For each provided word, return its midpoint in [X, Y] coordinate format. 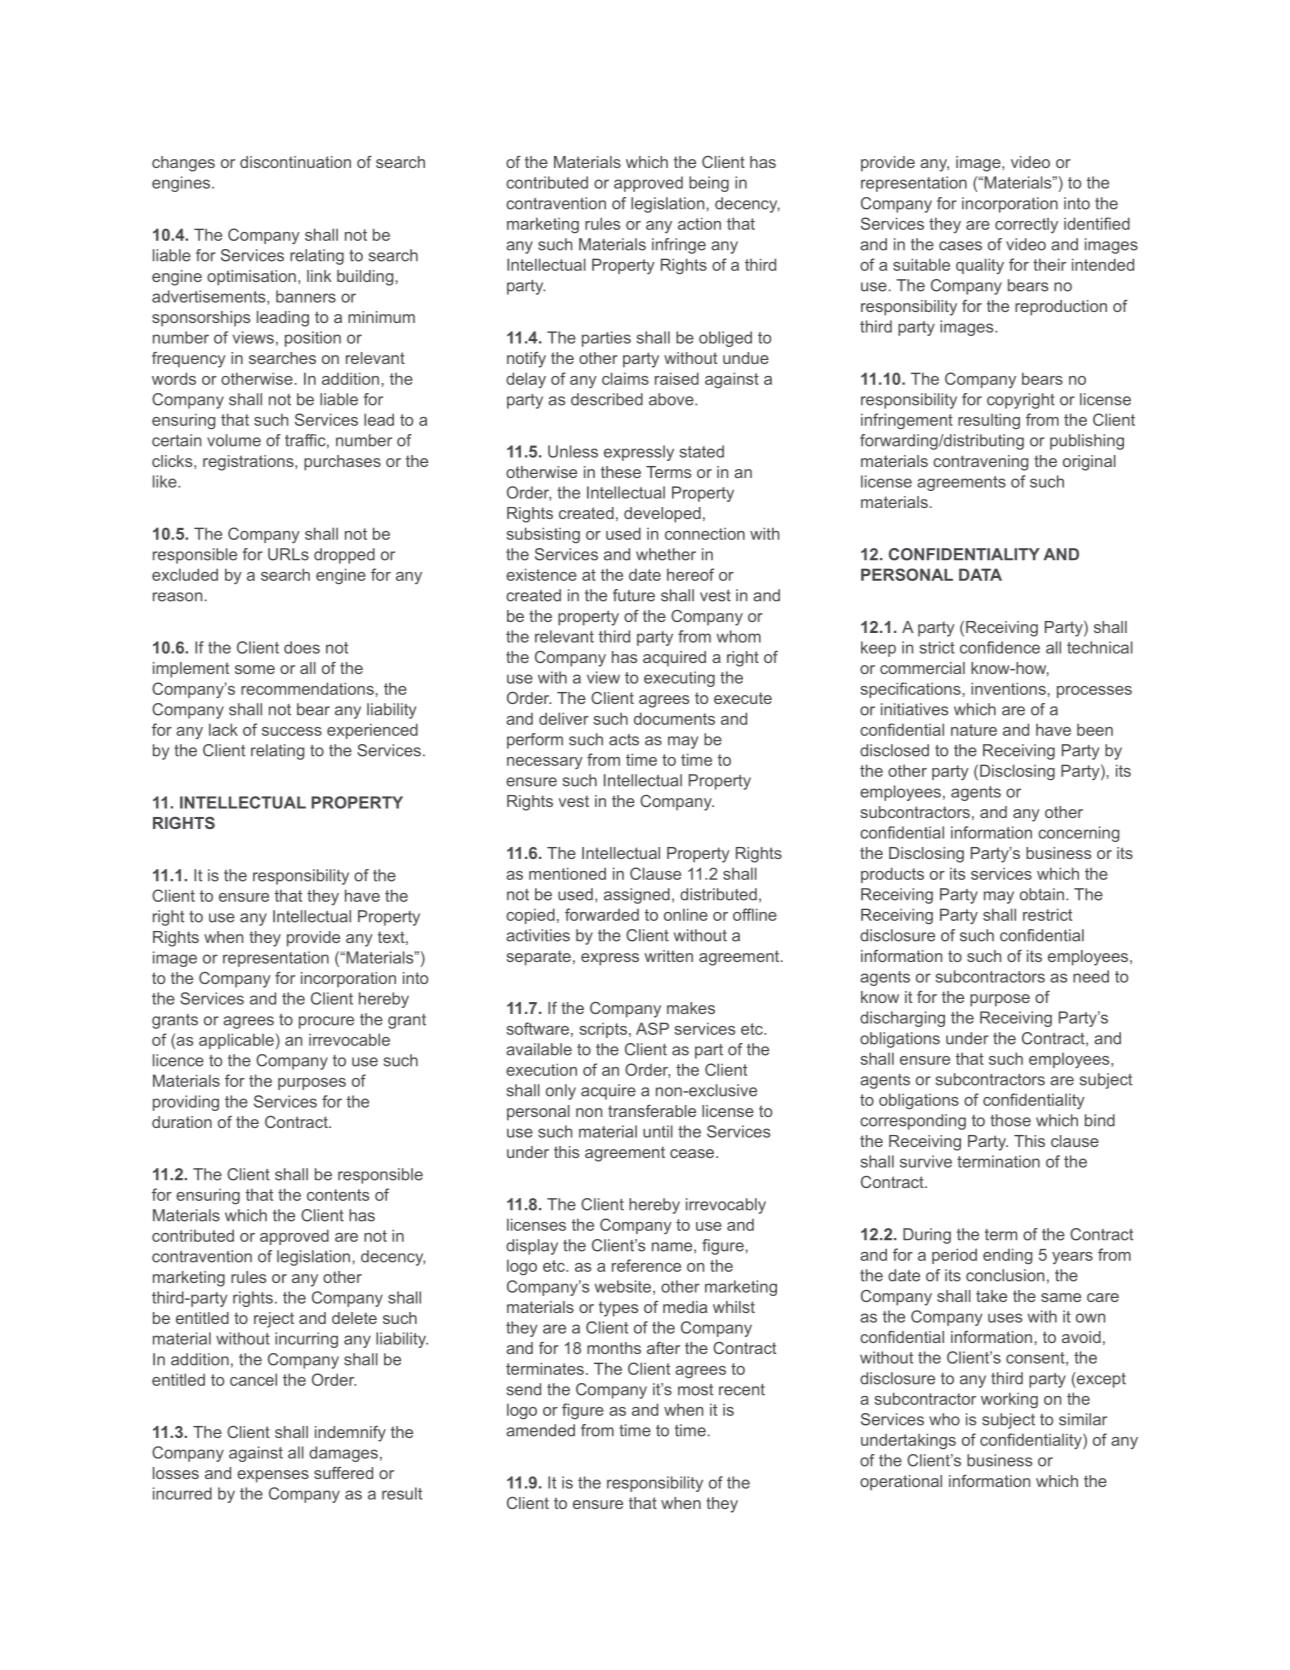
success [292, 731]
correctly [1026, 225]
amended [540, 1430]
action [699, 223]
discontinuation [295, 162]
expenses [273, 1476]
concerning [1078, 834]
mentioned [567, 873]
